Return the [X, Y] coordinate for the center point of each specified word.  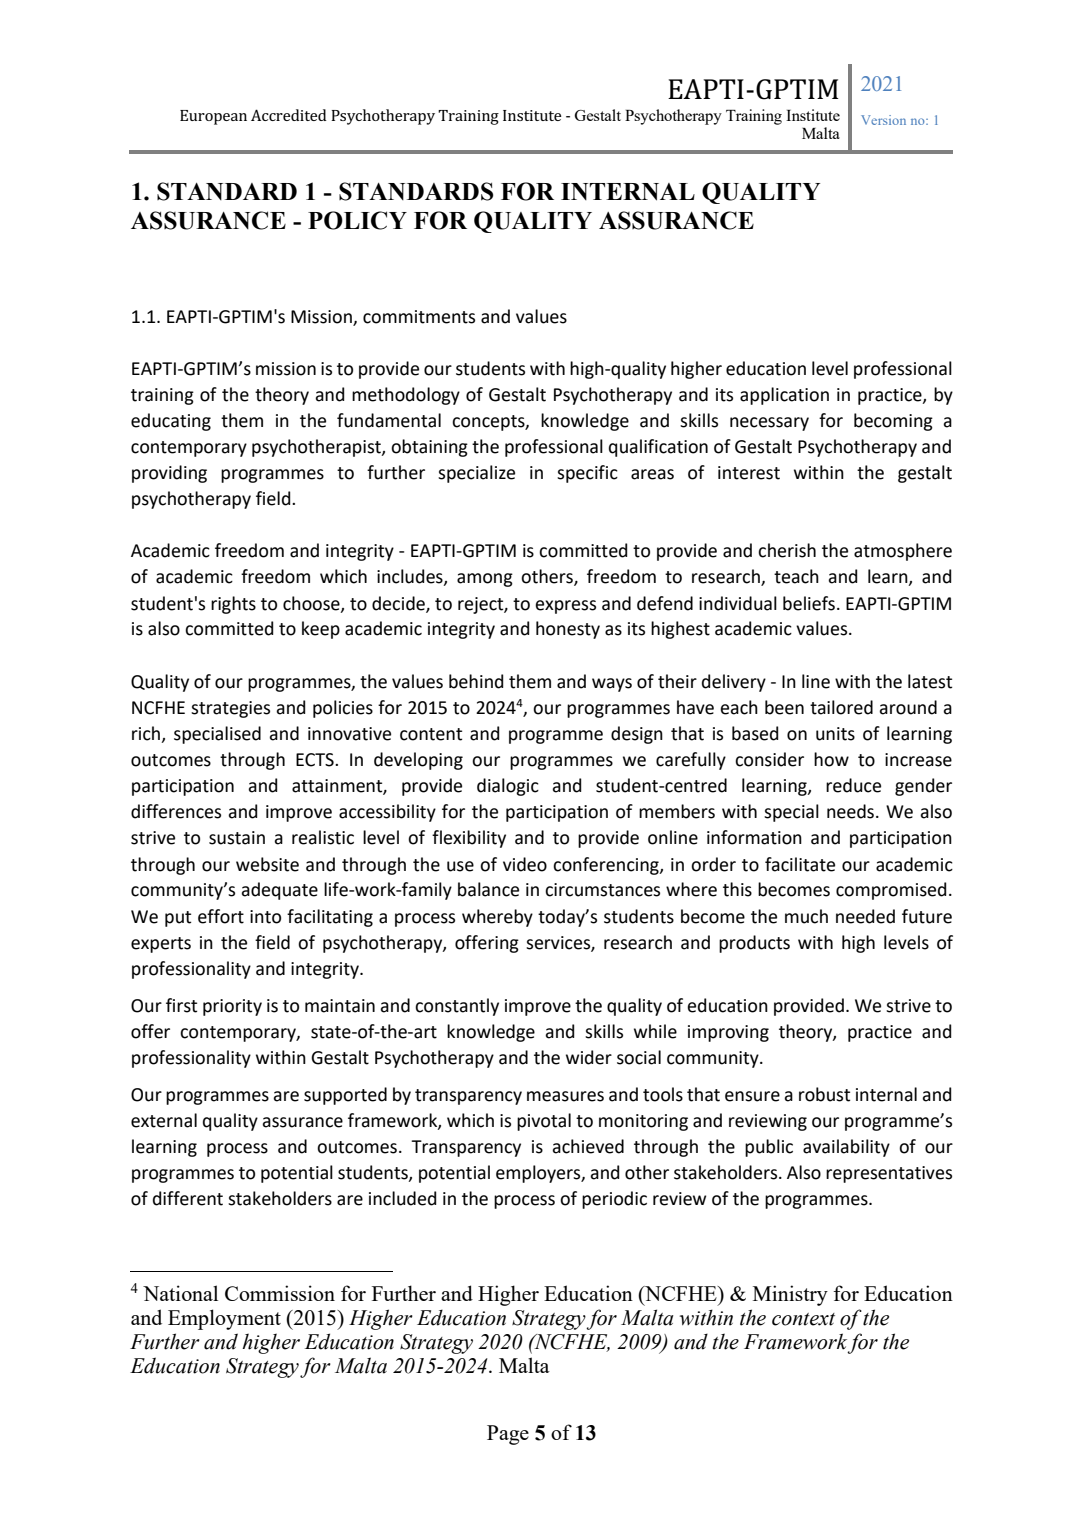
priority [232, 1007]
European [213, 117]
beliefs [809, 603]
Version [883, 120]
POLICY [357, 220]
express [565, 607]
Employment [224, 1319]
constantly [457, 1007]
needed [865, 916]
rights [233, 605]
